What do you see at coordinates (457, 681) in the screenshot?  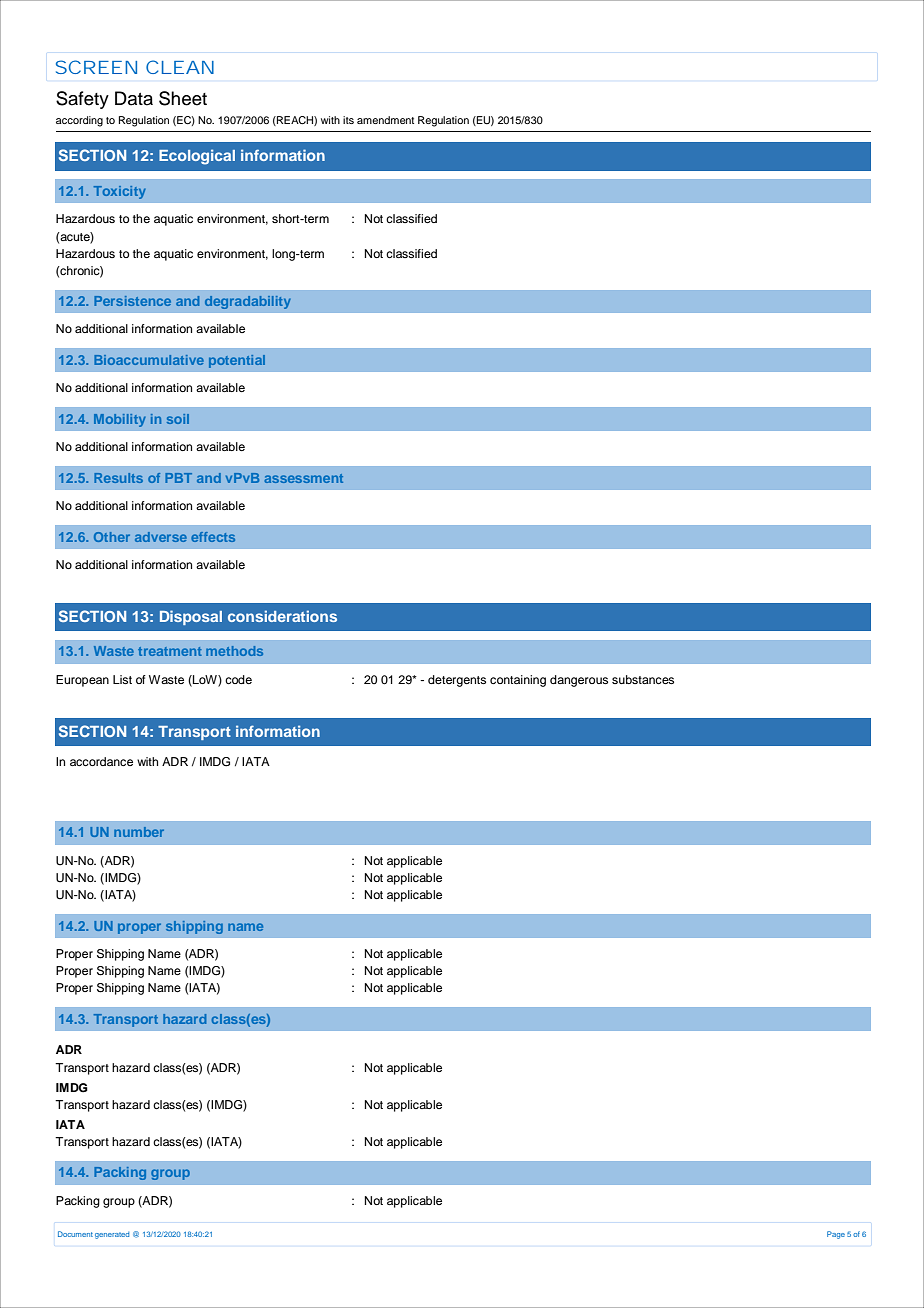 I see `detergents` at bounding box center [457, 681].
